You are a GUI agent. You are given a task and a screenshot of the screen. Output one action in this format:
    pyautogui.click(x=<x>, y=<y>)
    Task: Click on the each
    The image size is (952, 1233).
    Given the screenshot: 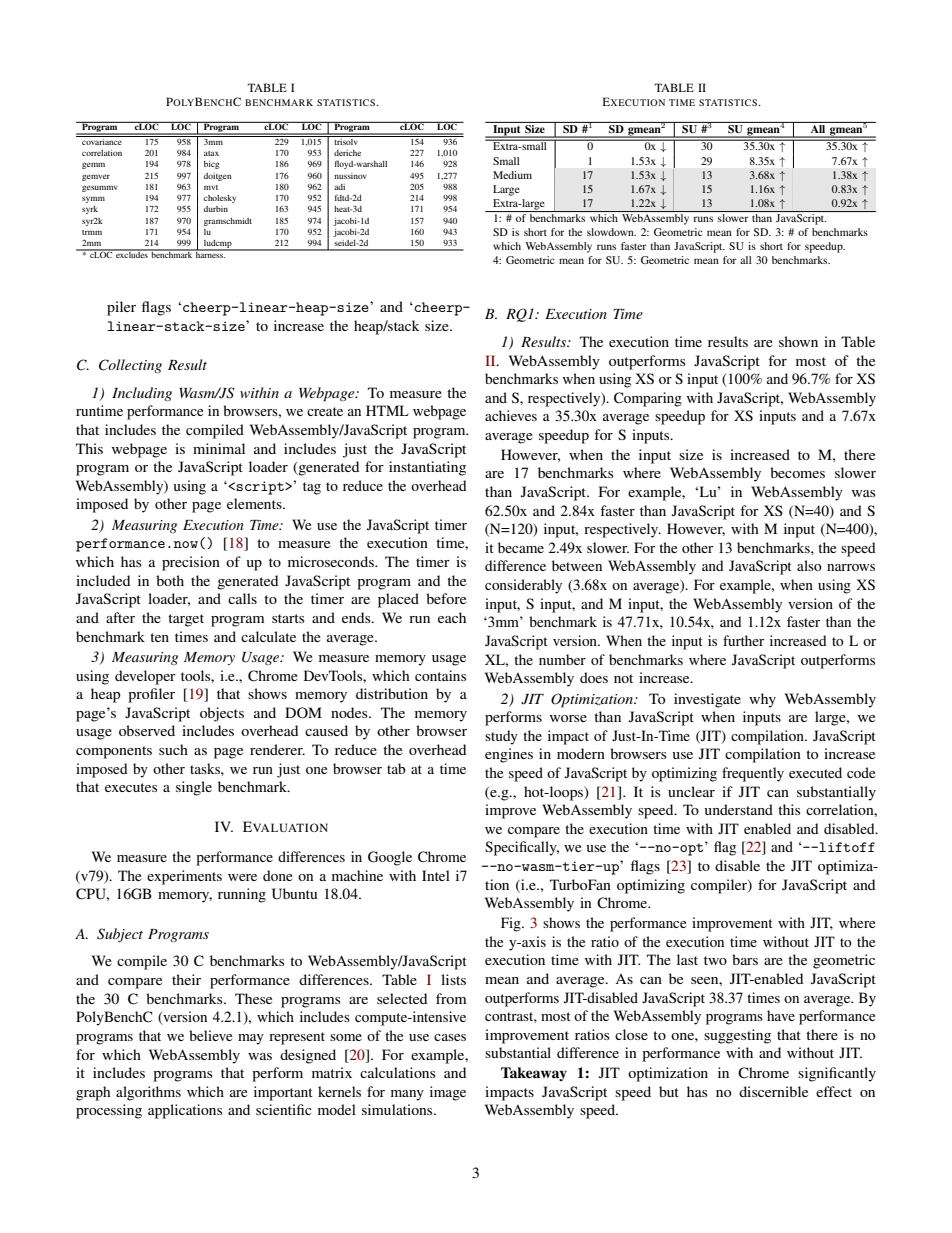 What is the action you would take?
    pyautogui.click(x=452, y=617)
